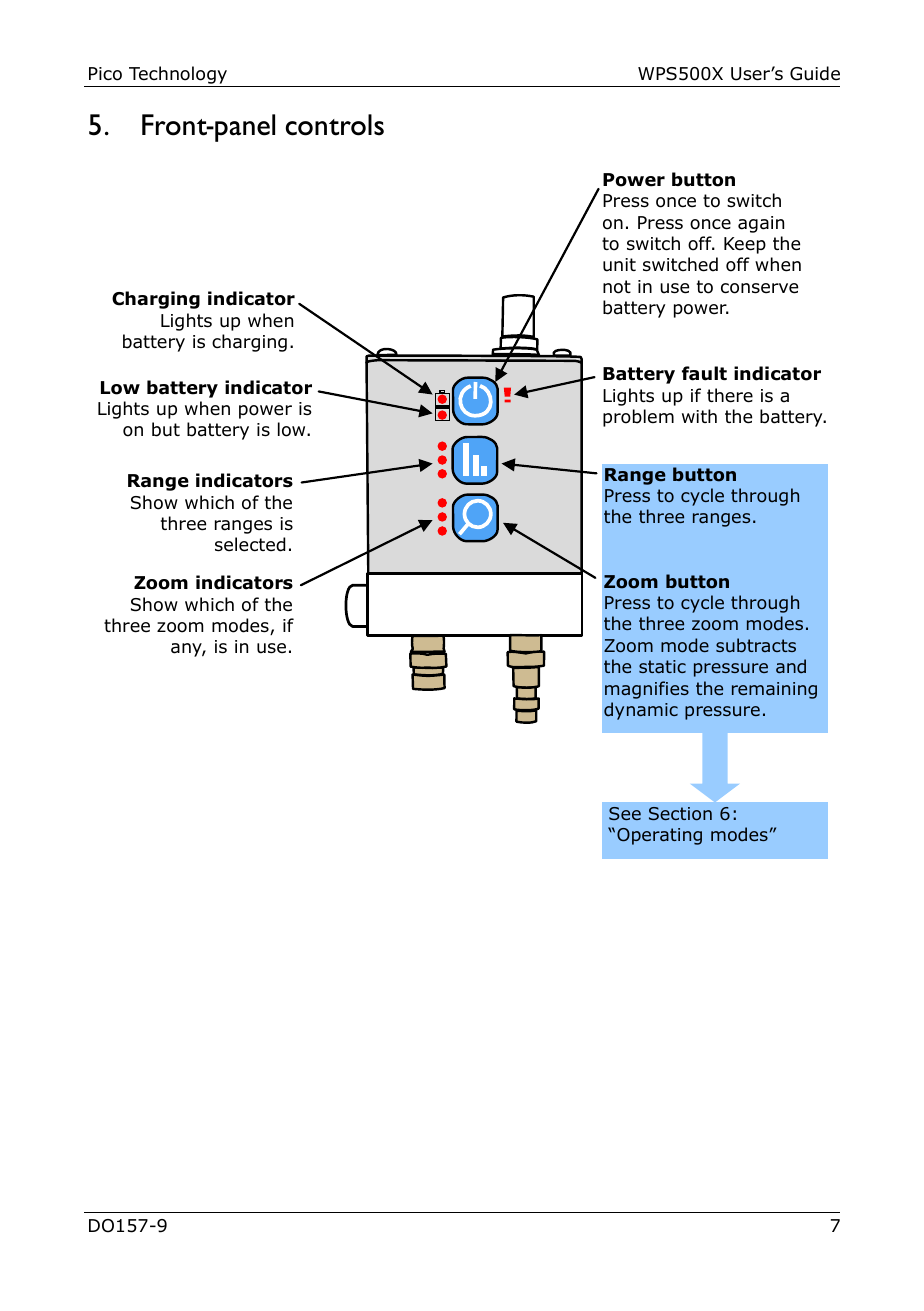 The width and height of the screenshot is (924, 1311). What do you see at coordinates (638, 418) in the screenshot?
I see `problem` at bounding box center [638, 418].
